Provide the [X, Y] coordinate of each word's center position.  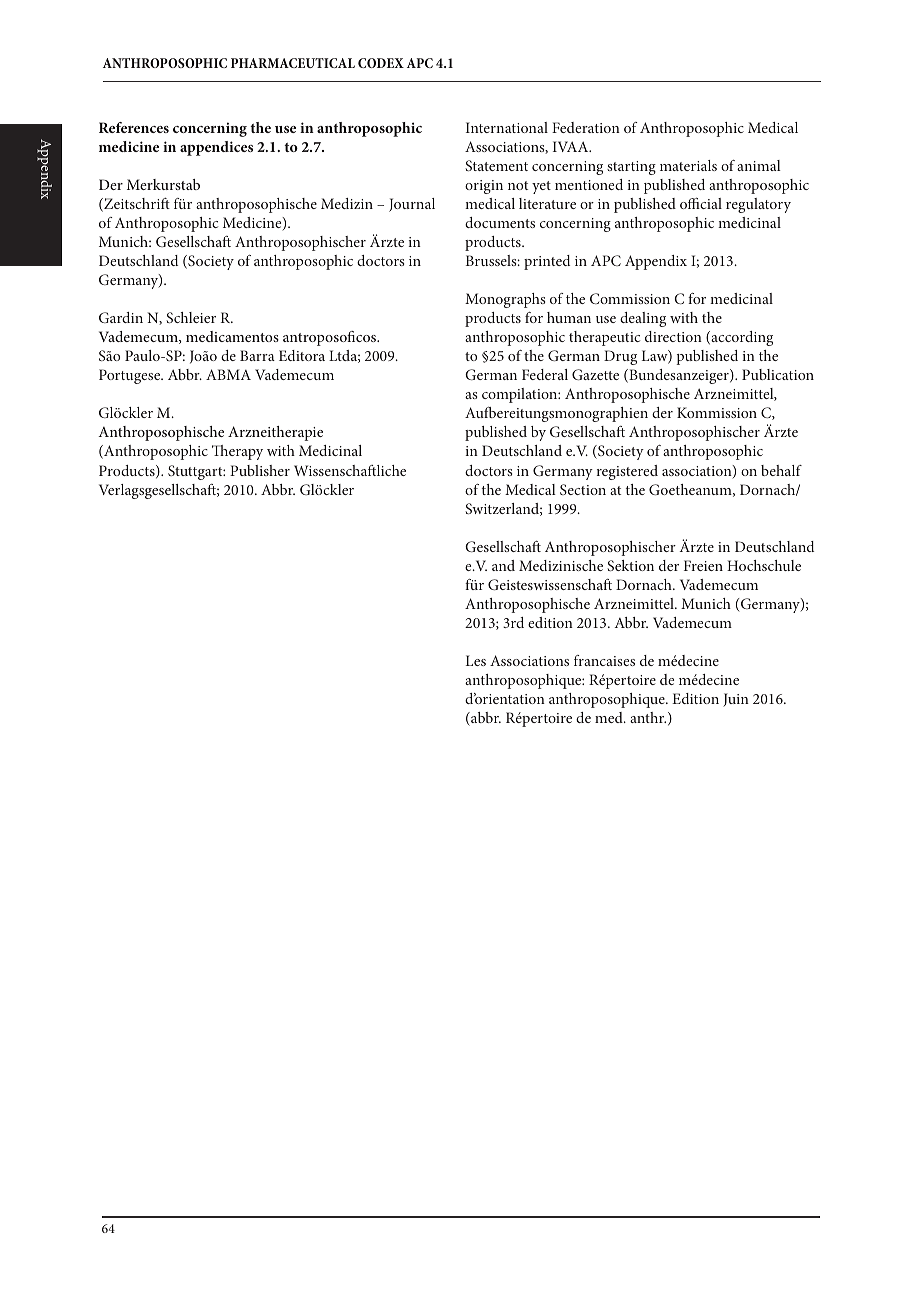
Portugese [131, 376]
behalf [781, 470]
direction [673, 336]
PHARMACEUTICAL [293, 63]
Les [476, 660]
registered [627, 472]
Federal [545, 374]
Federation [586, 127]
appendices [216, 148]
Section [583, 489]
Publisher [260, 470]
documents [500, 222]
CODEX [381, 63]
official [701, 203]
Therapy [237, 452]
